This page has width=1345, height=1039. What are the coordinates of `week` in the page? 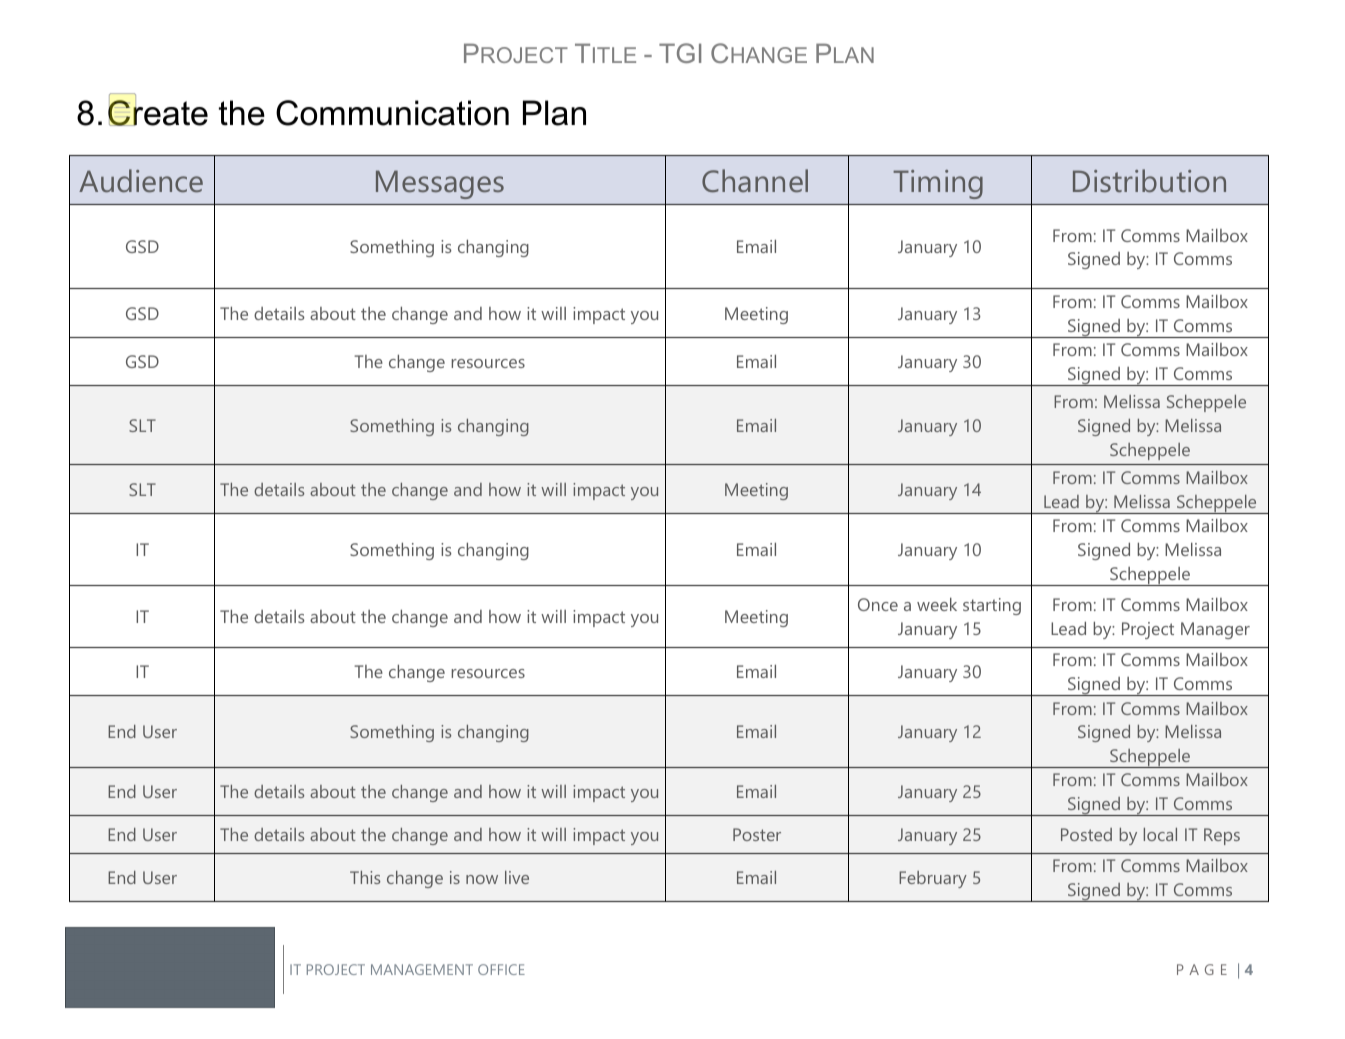 It's located at (937, 604).
